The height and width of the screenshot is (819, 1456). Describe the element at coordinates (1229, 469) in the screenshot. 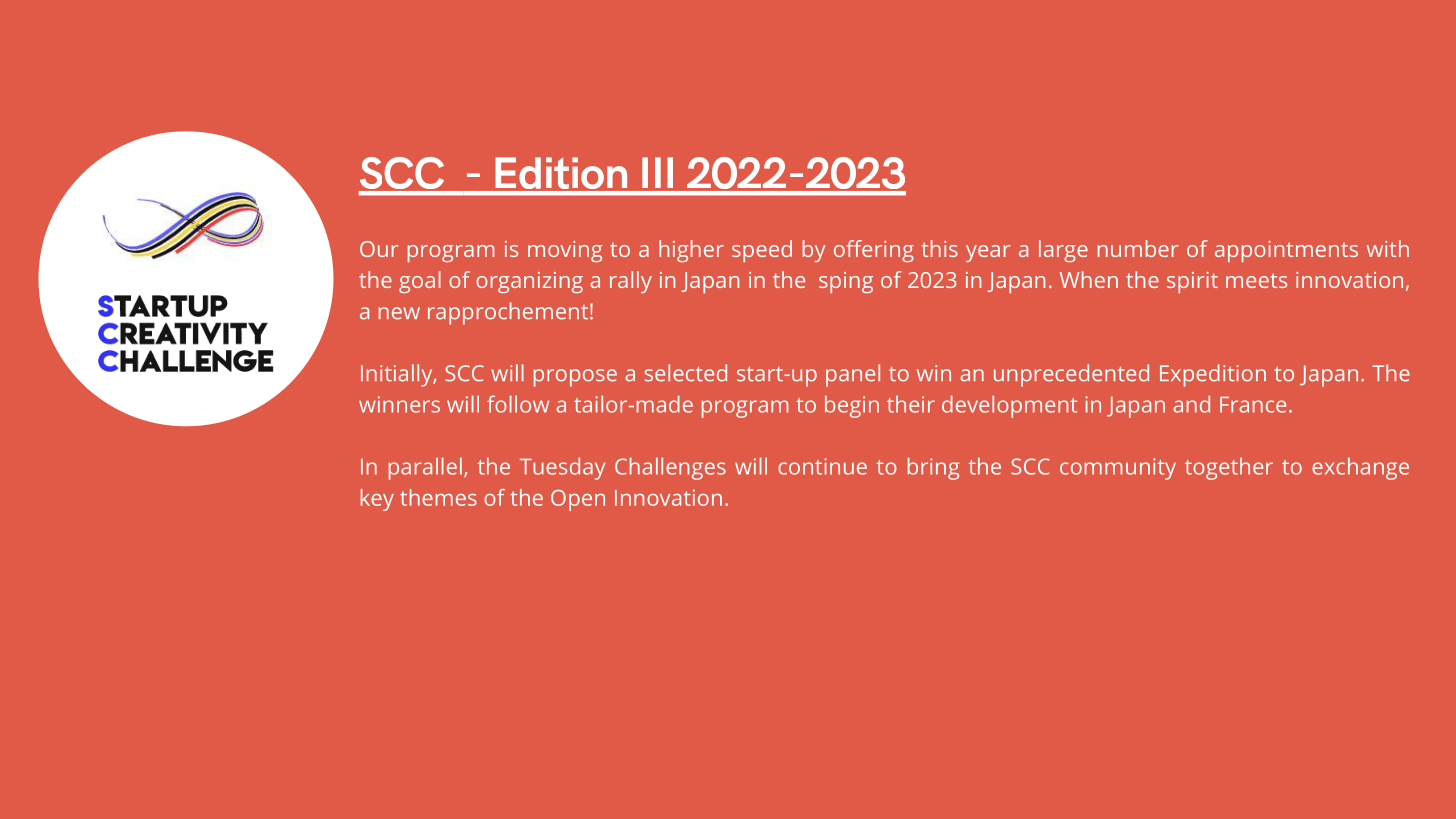

I see `together` at that location.
